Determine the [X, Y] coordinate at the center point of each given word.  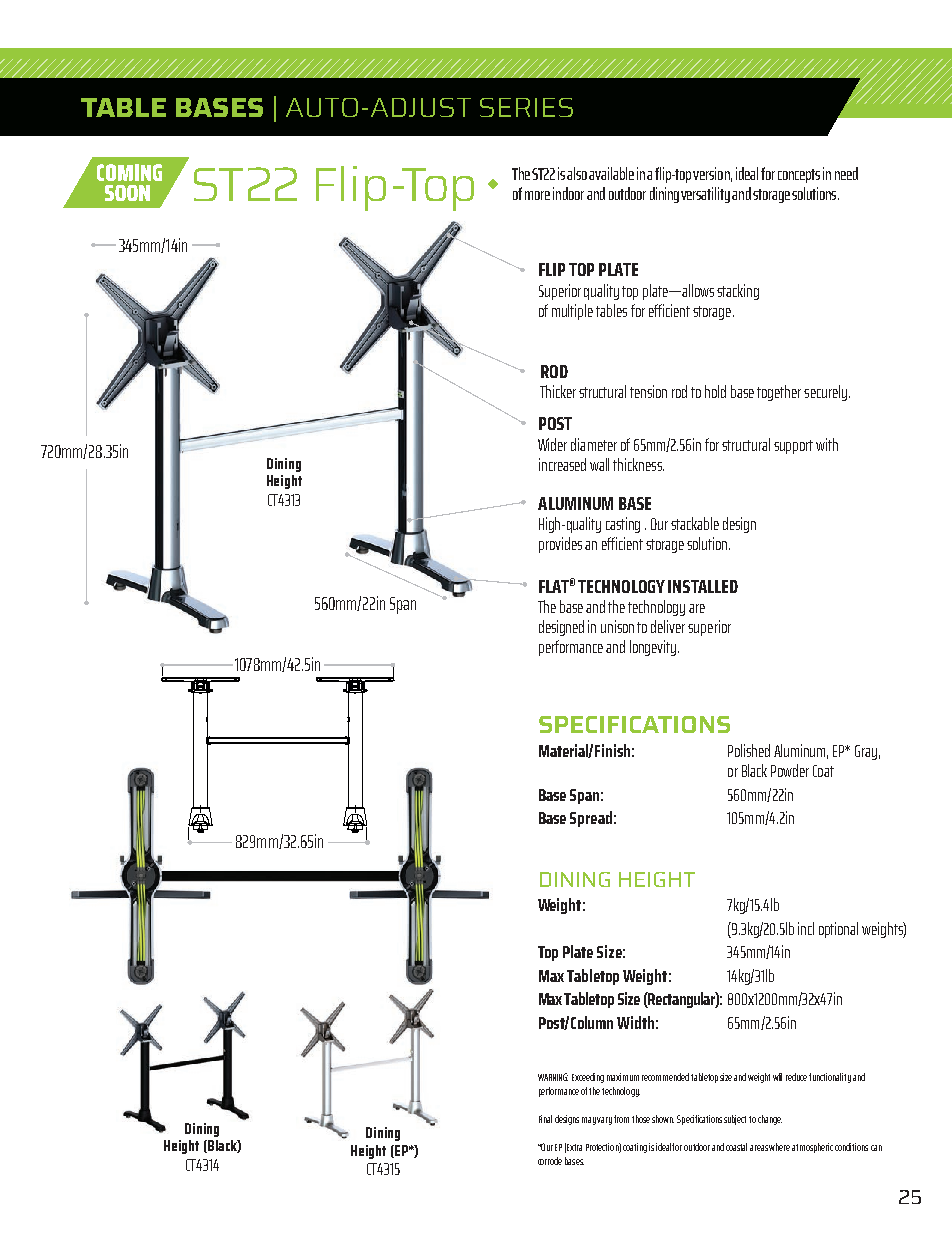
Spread [591, 819]
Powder [790, 770]
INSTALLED [703, 586]
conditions [851, 1147]
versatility [705, 195]
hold [715, 391]
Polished [749, 750]
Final [545, 1119]
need [846, 173]
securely [825, 393]
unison [617, 626]
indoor [568, 193]
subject [735, 1120]
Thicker [558, 391]
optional [838, 930]
